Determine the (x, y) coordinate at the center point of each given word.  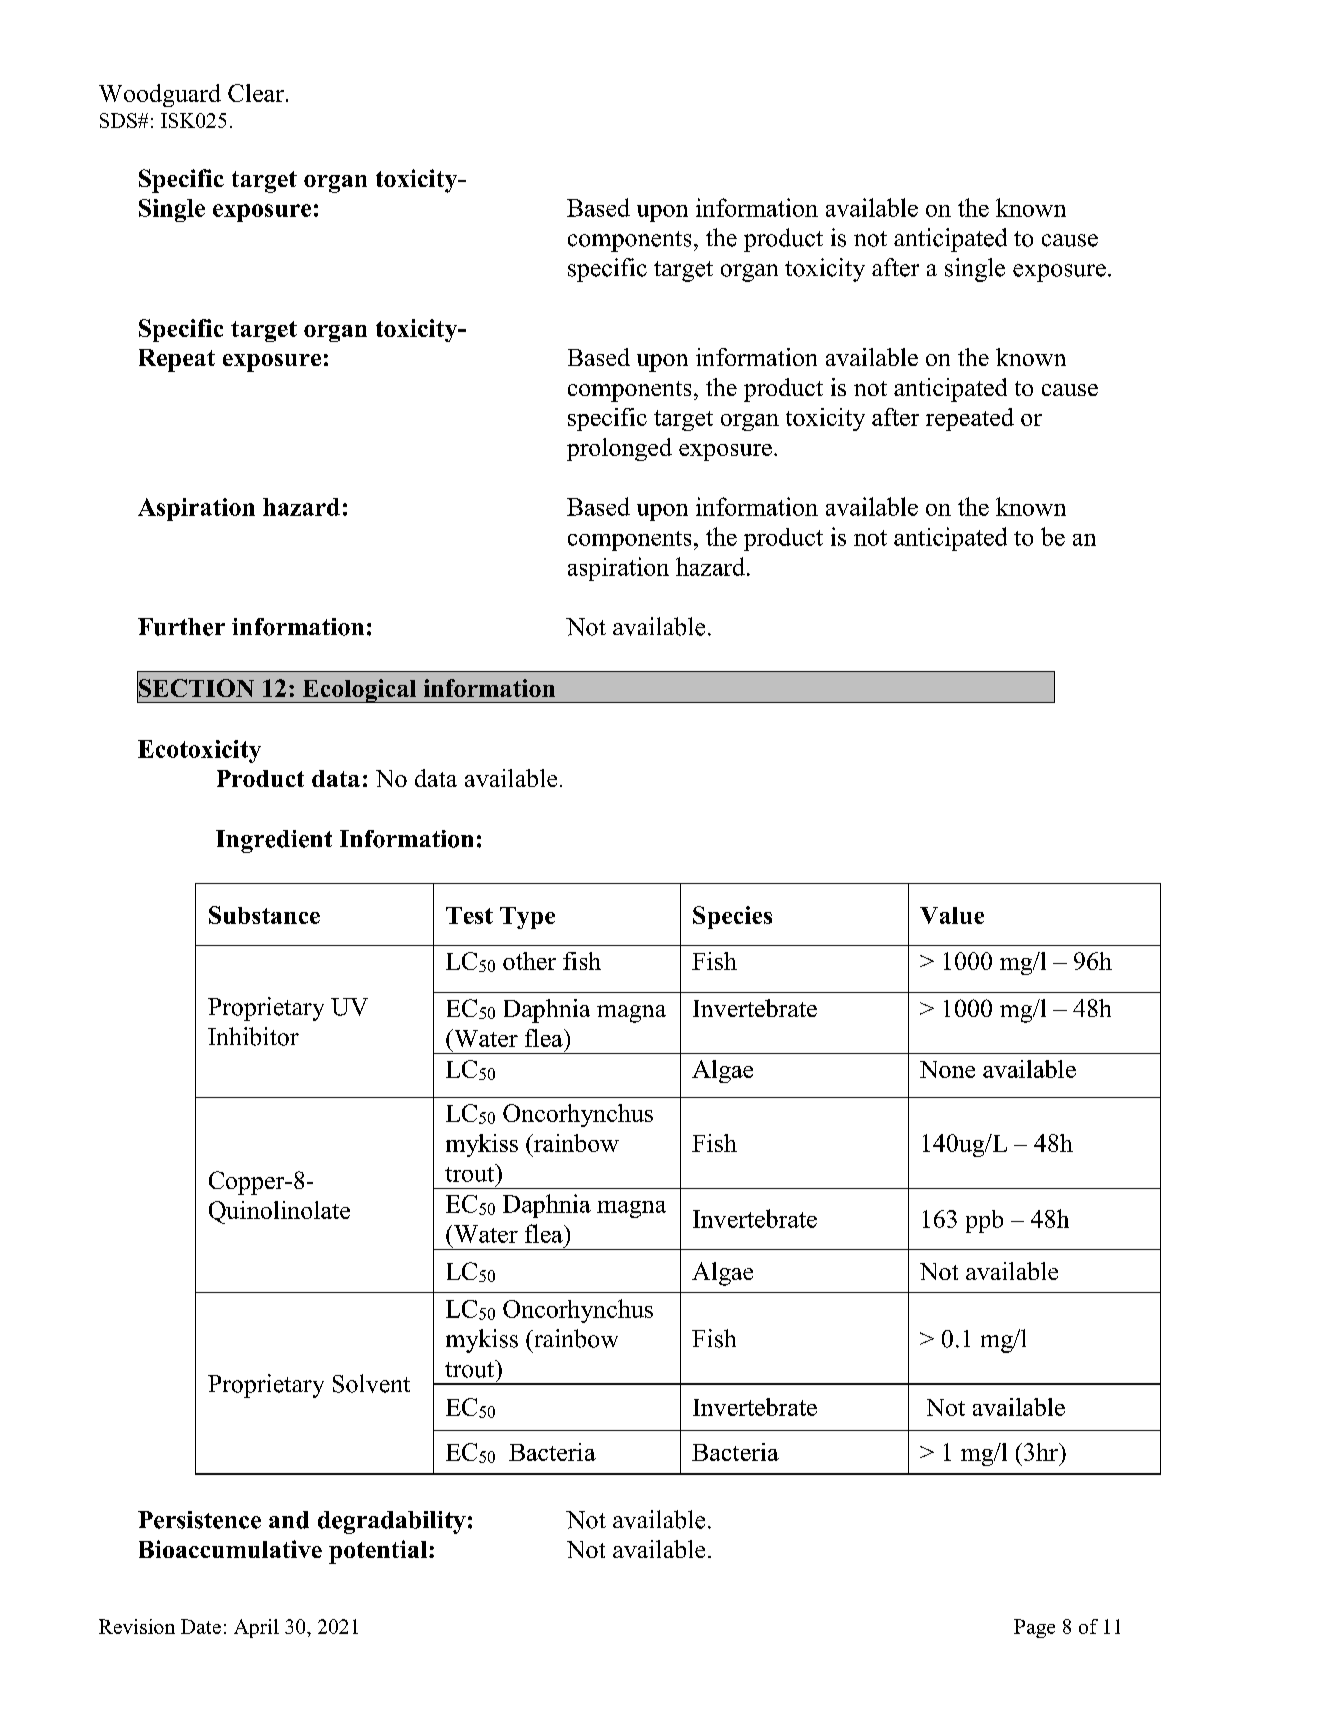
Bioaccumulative (230, 1549)
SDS (119, 120)
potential (378, 1552)
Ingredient (274, 841)
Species (732, 917)
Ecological (359, 691)
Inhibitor (253, 1036)
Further (181, 627)
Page (1034, 1628)
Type (527, 918)
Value (952, 915)
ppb (984, 1221)
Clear (257, 93)
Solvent (371, 1383)
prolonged (619, 449)
